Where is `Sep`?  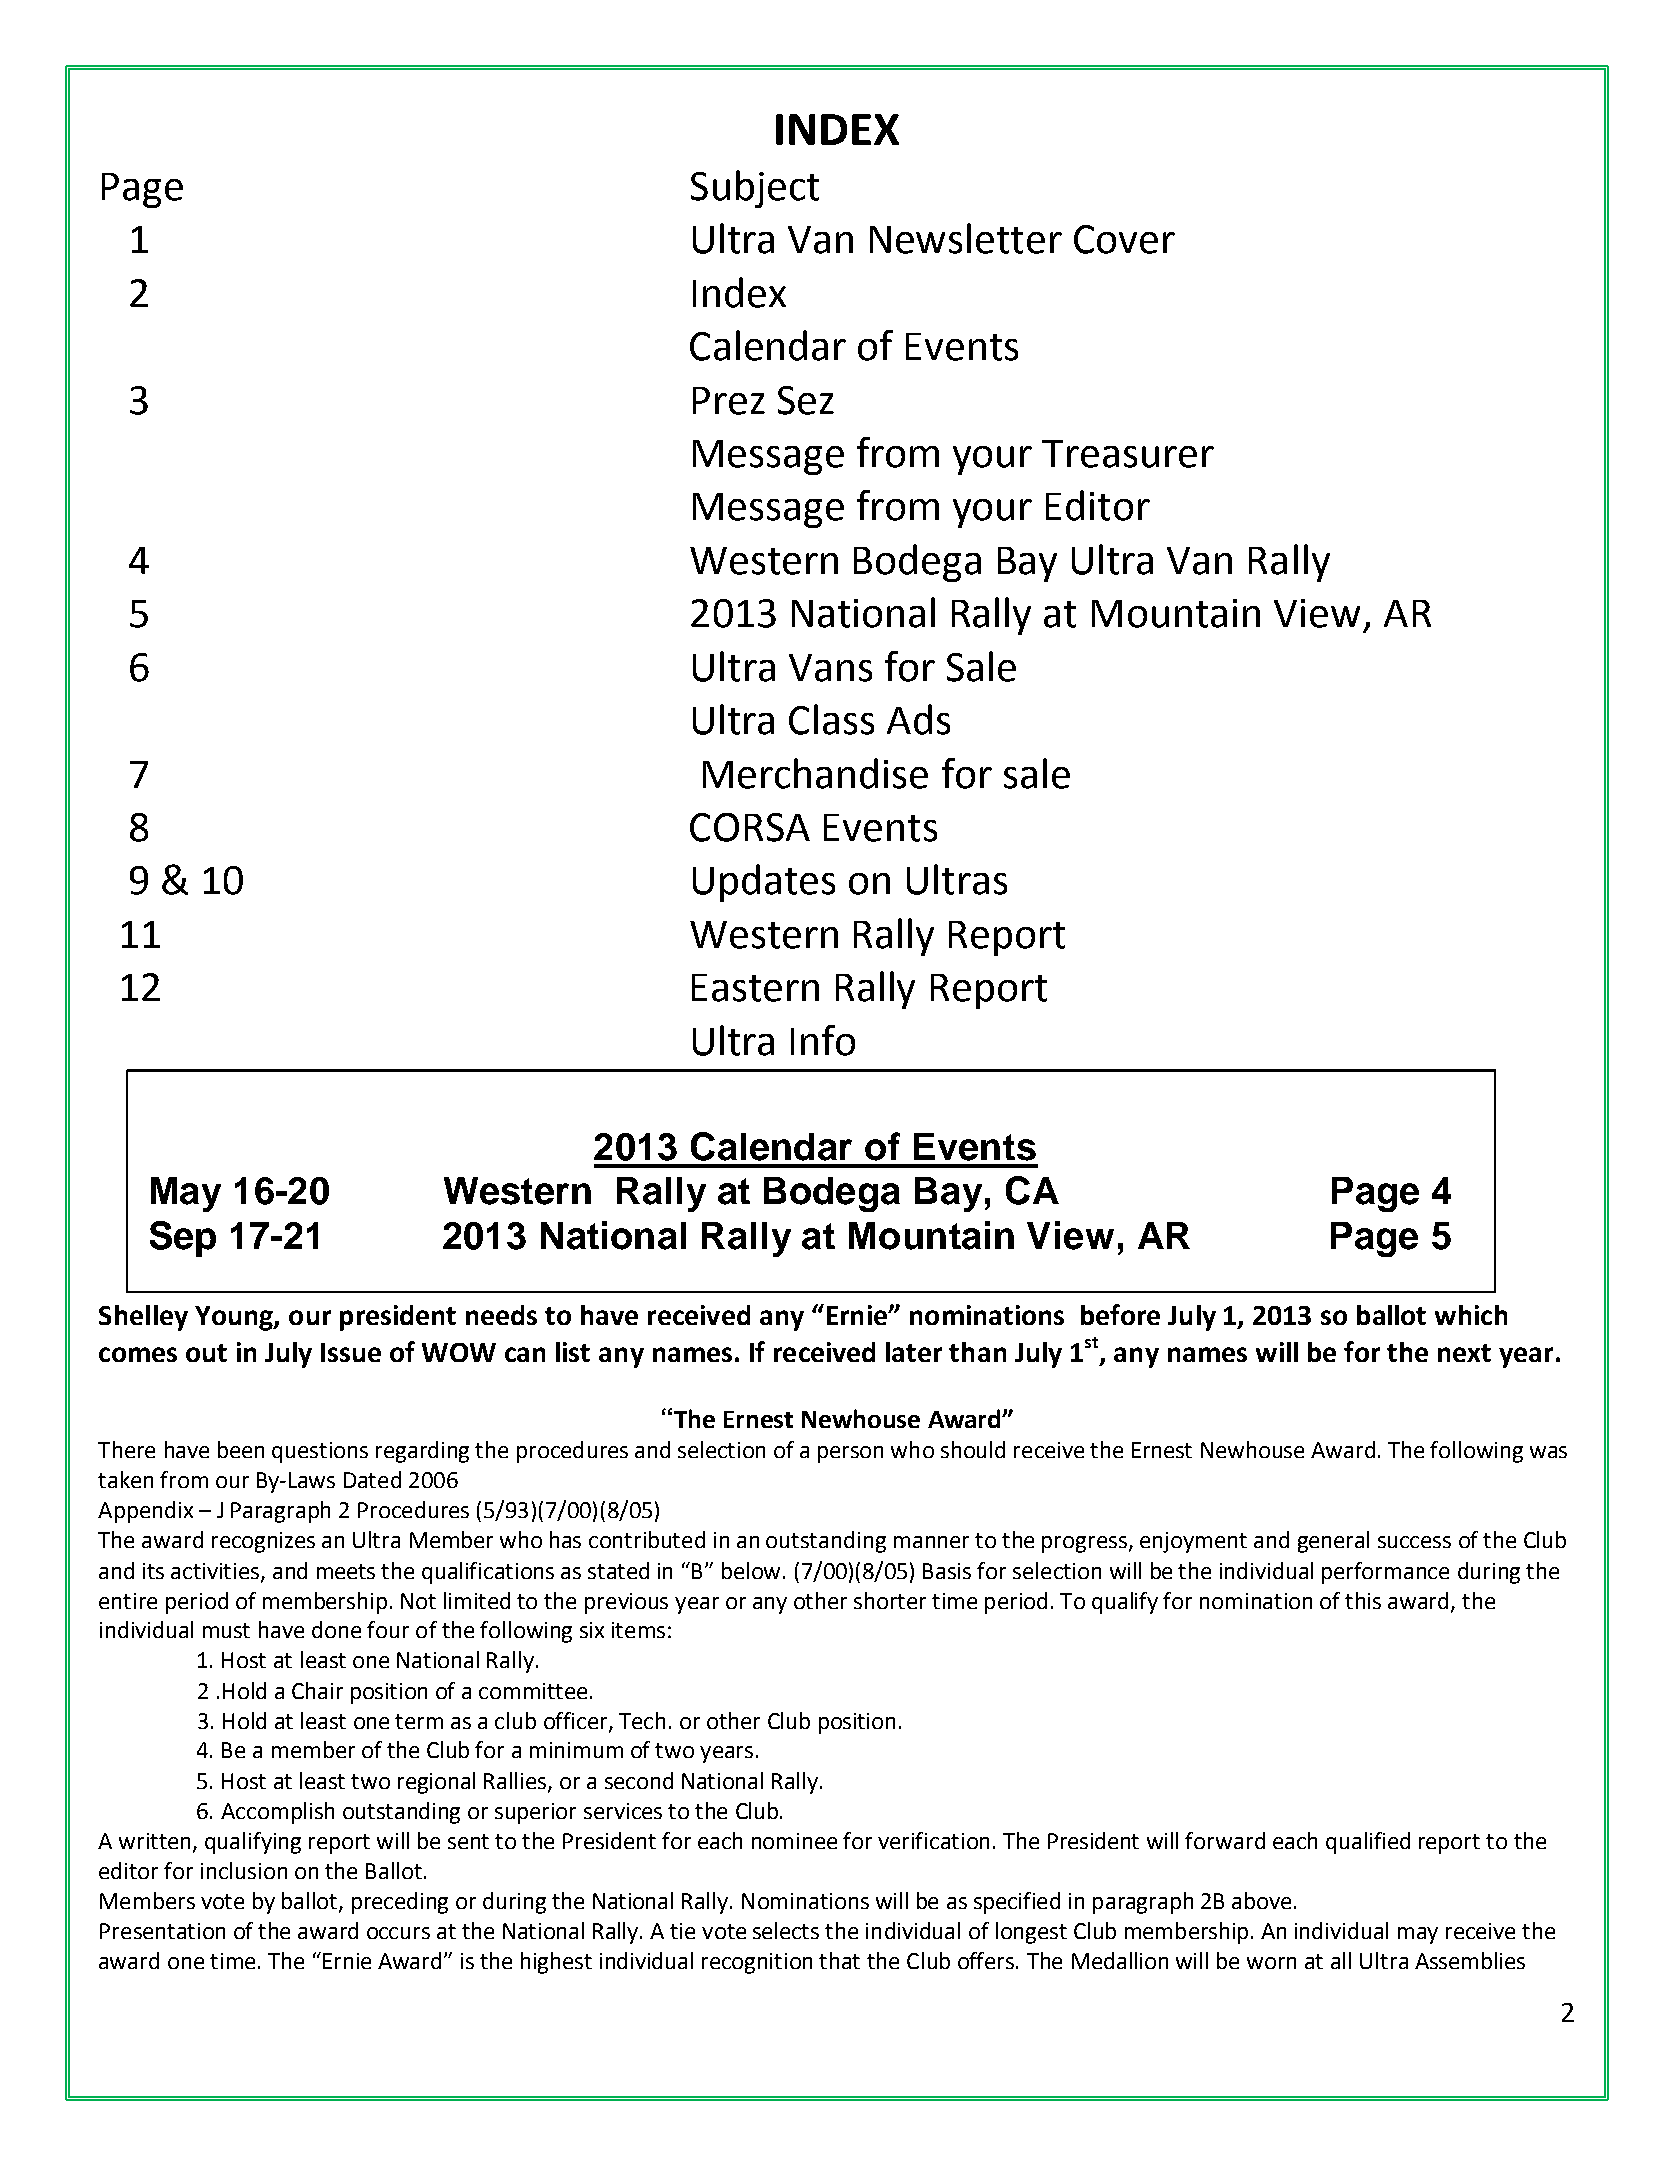
Sep is located at coordinates (183, 1239).
